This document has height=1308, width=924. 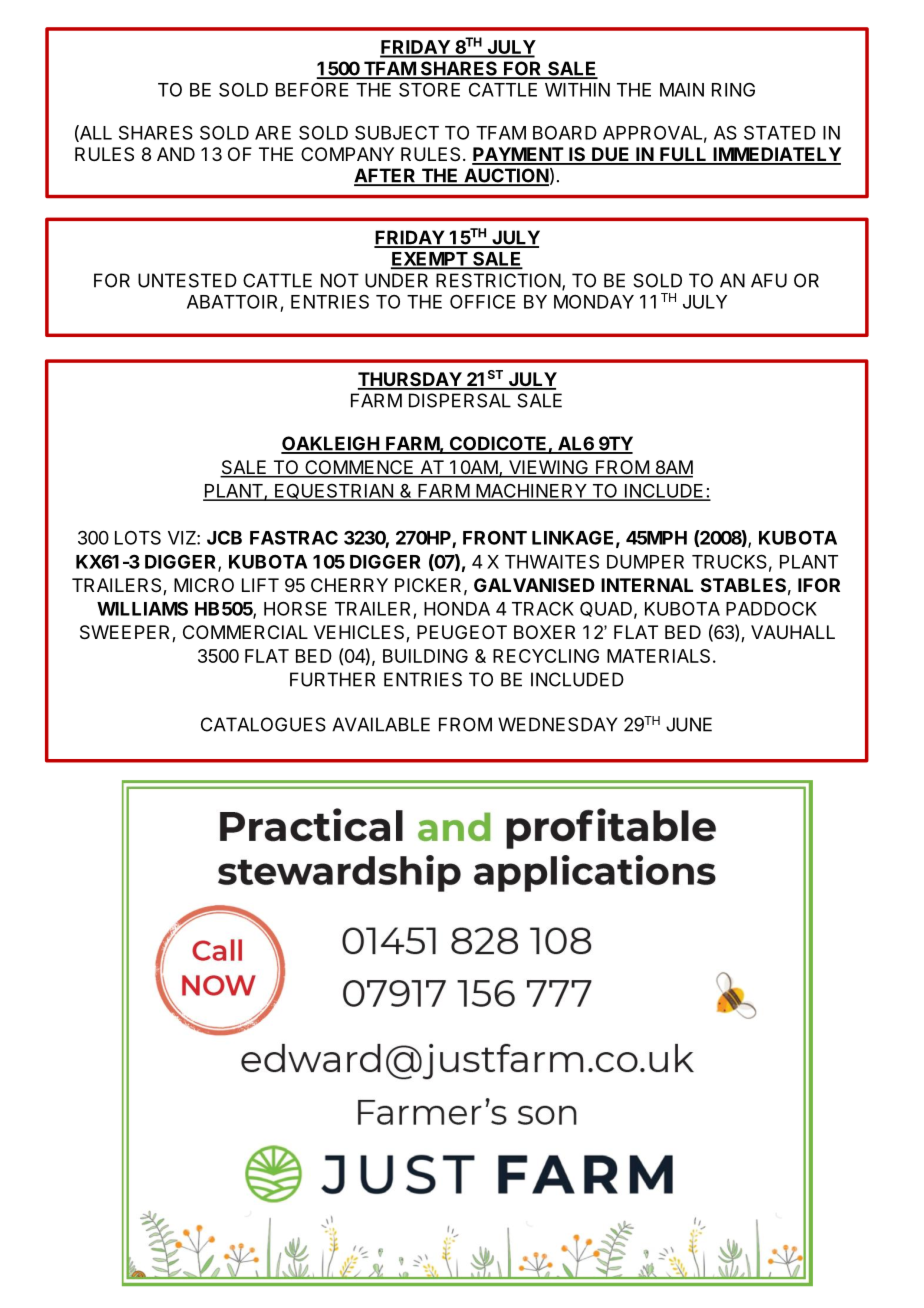 What do you see at coordinates (429, 90) in the document?
I see `STORE` at bounding box center [429, 90].
